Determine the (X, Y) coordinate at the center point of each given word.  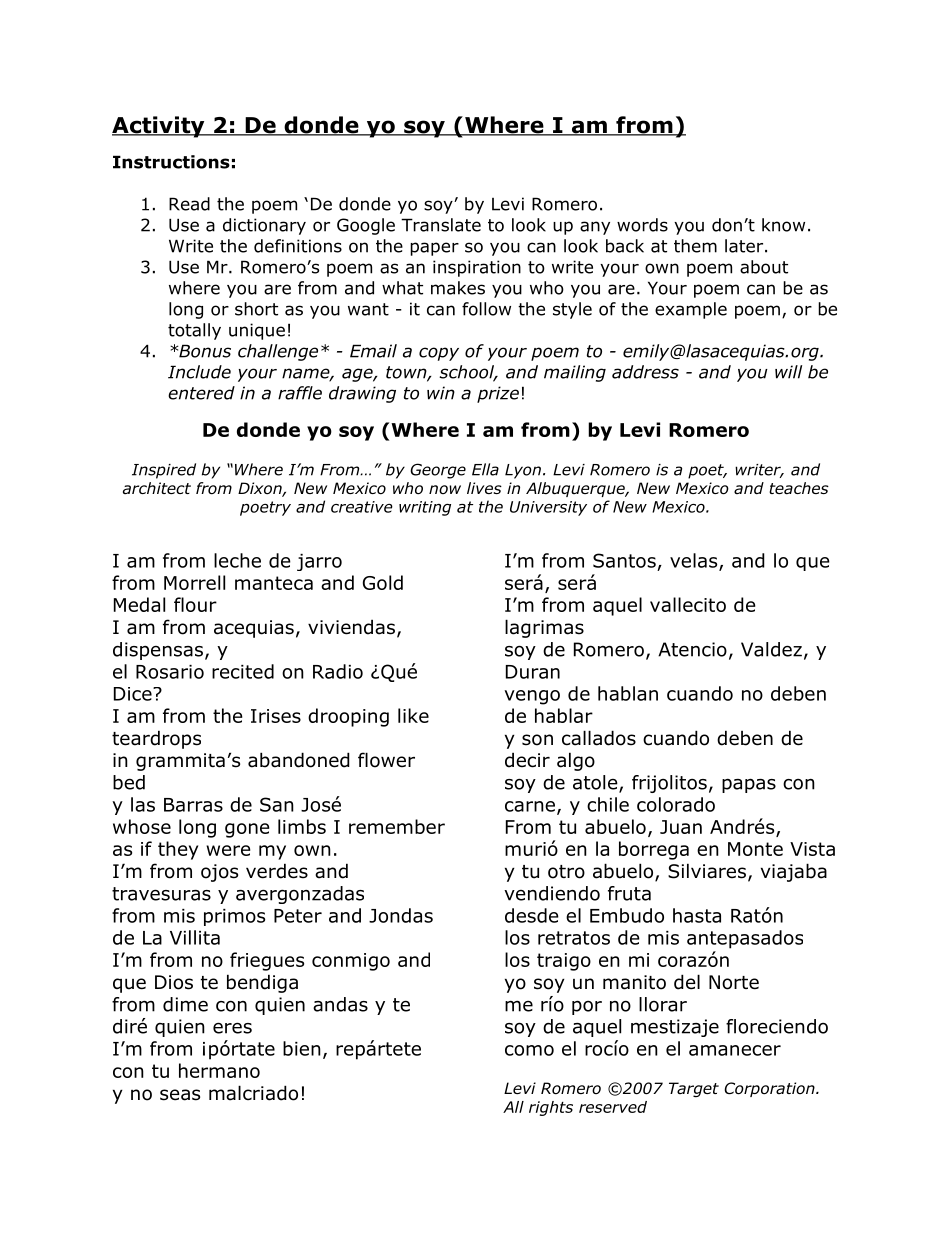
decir (527, 760)
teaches (799, 488)
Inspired (164, 471)
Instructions (171, 162)
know (783, 225)
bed (129, 782)
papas (749, 785)
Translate (441, 225)
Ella (485, 469)
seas (180, 1095)
